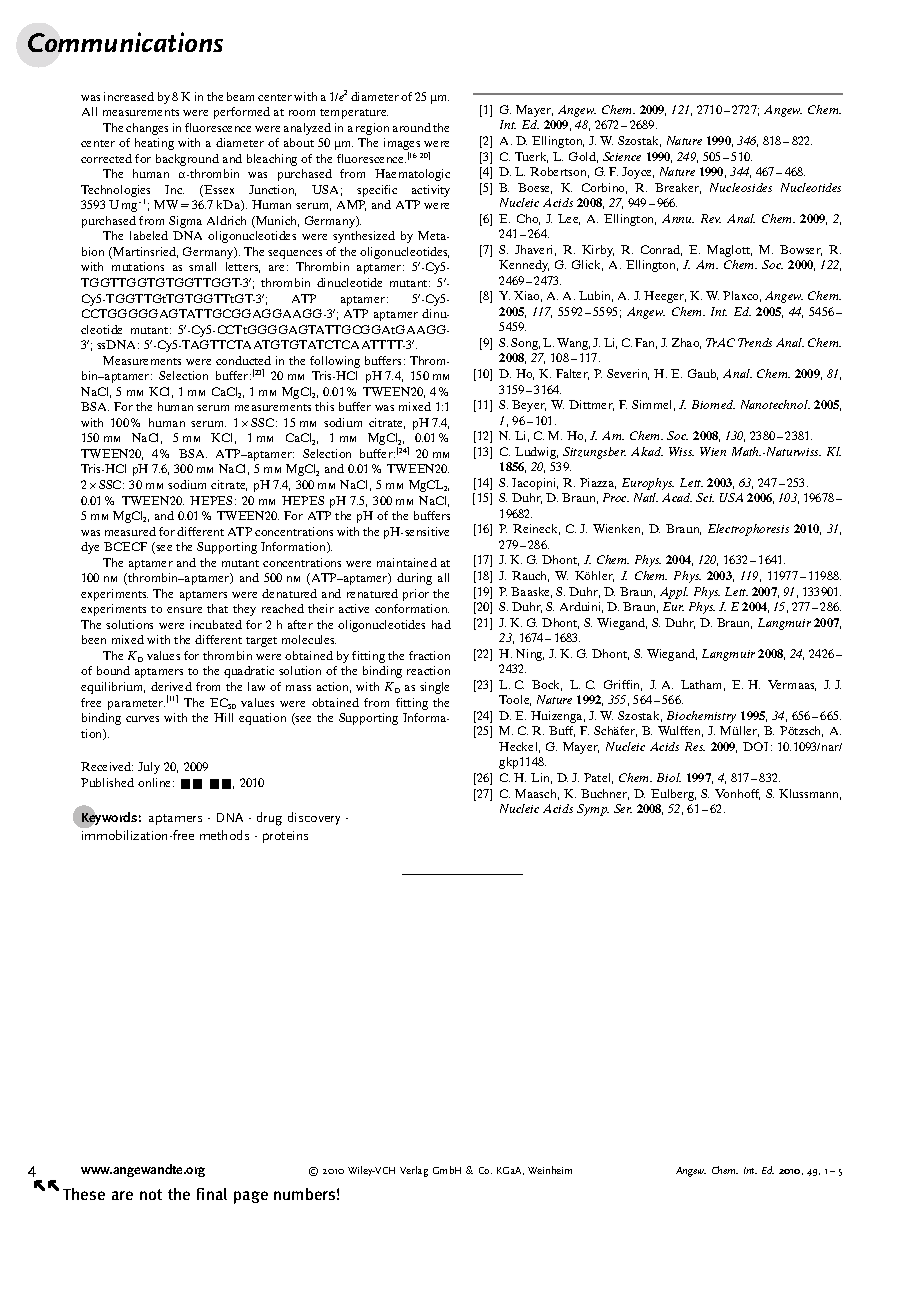 The image size is (924, 1308). I want to click on final, so click(212, 1194).
